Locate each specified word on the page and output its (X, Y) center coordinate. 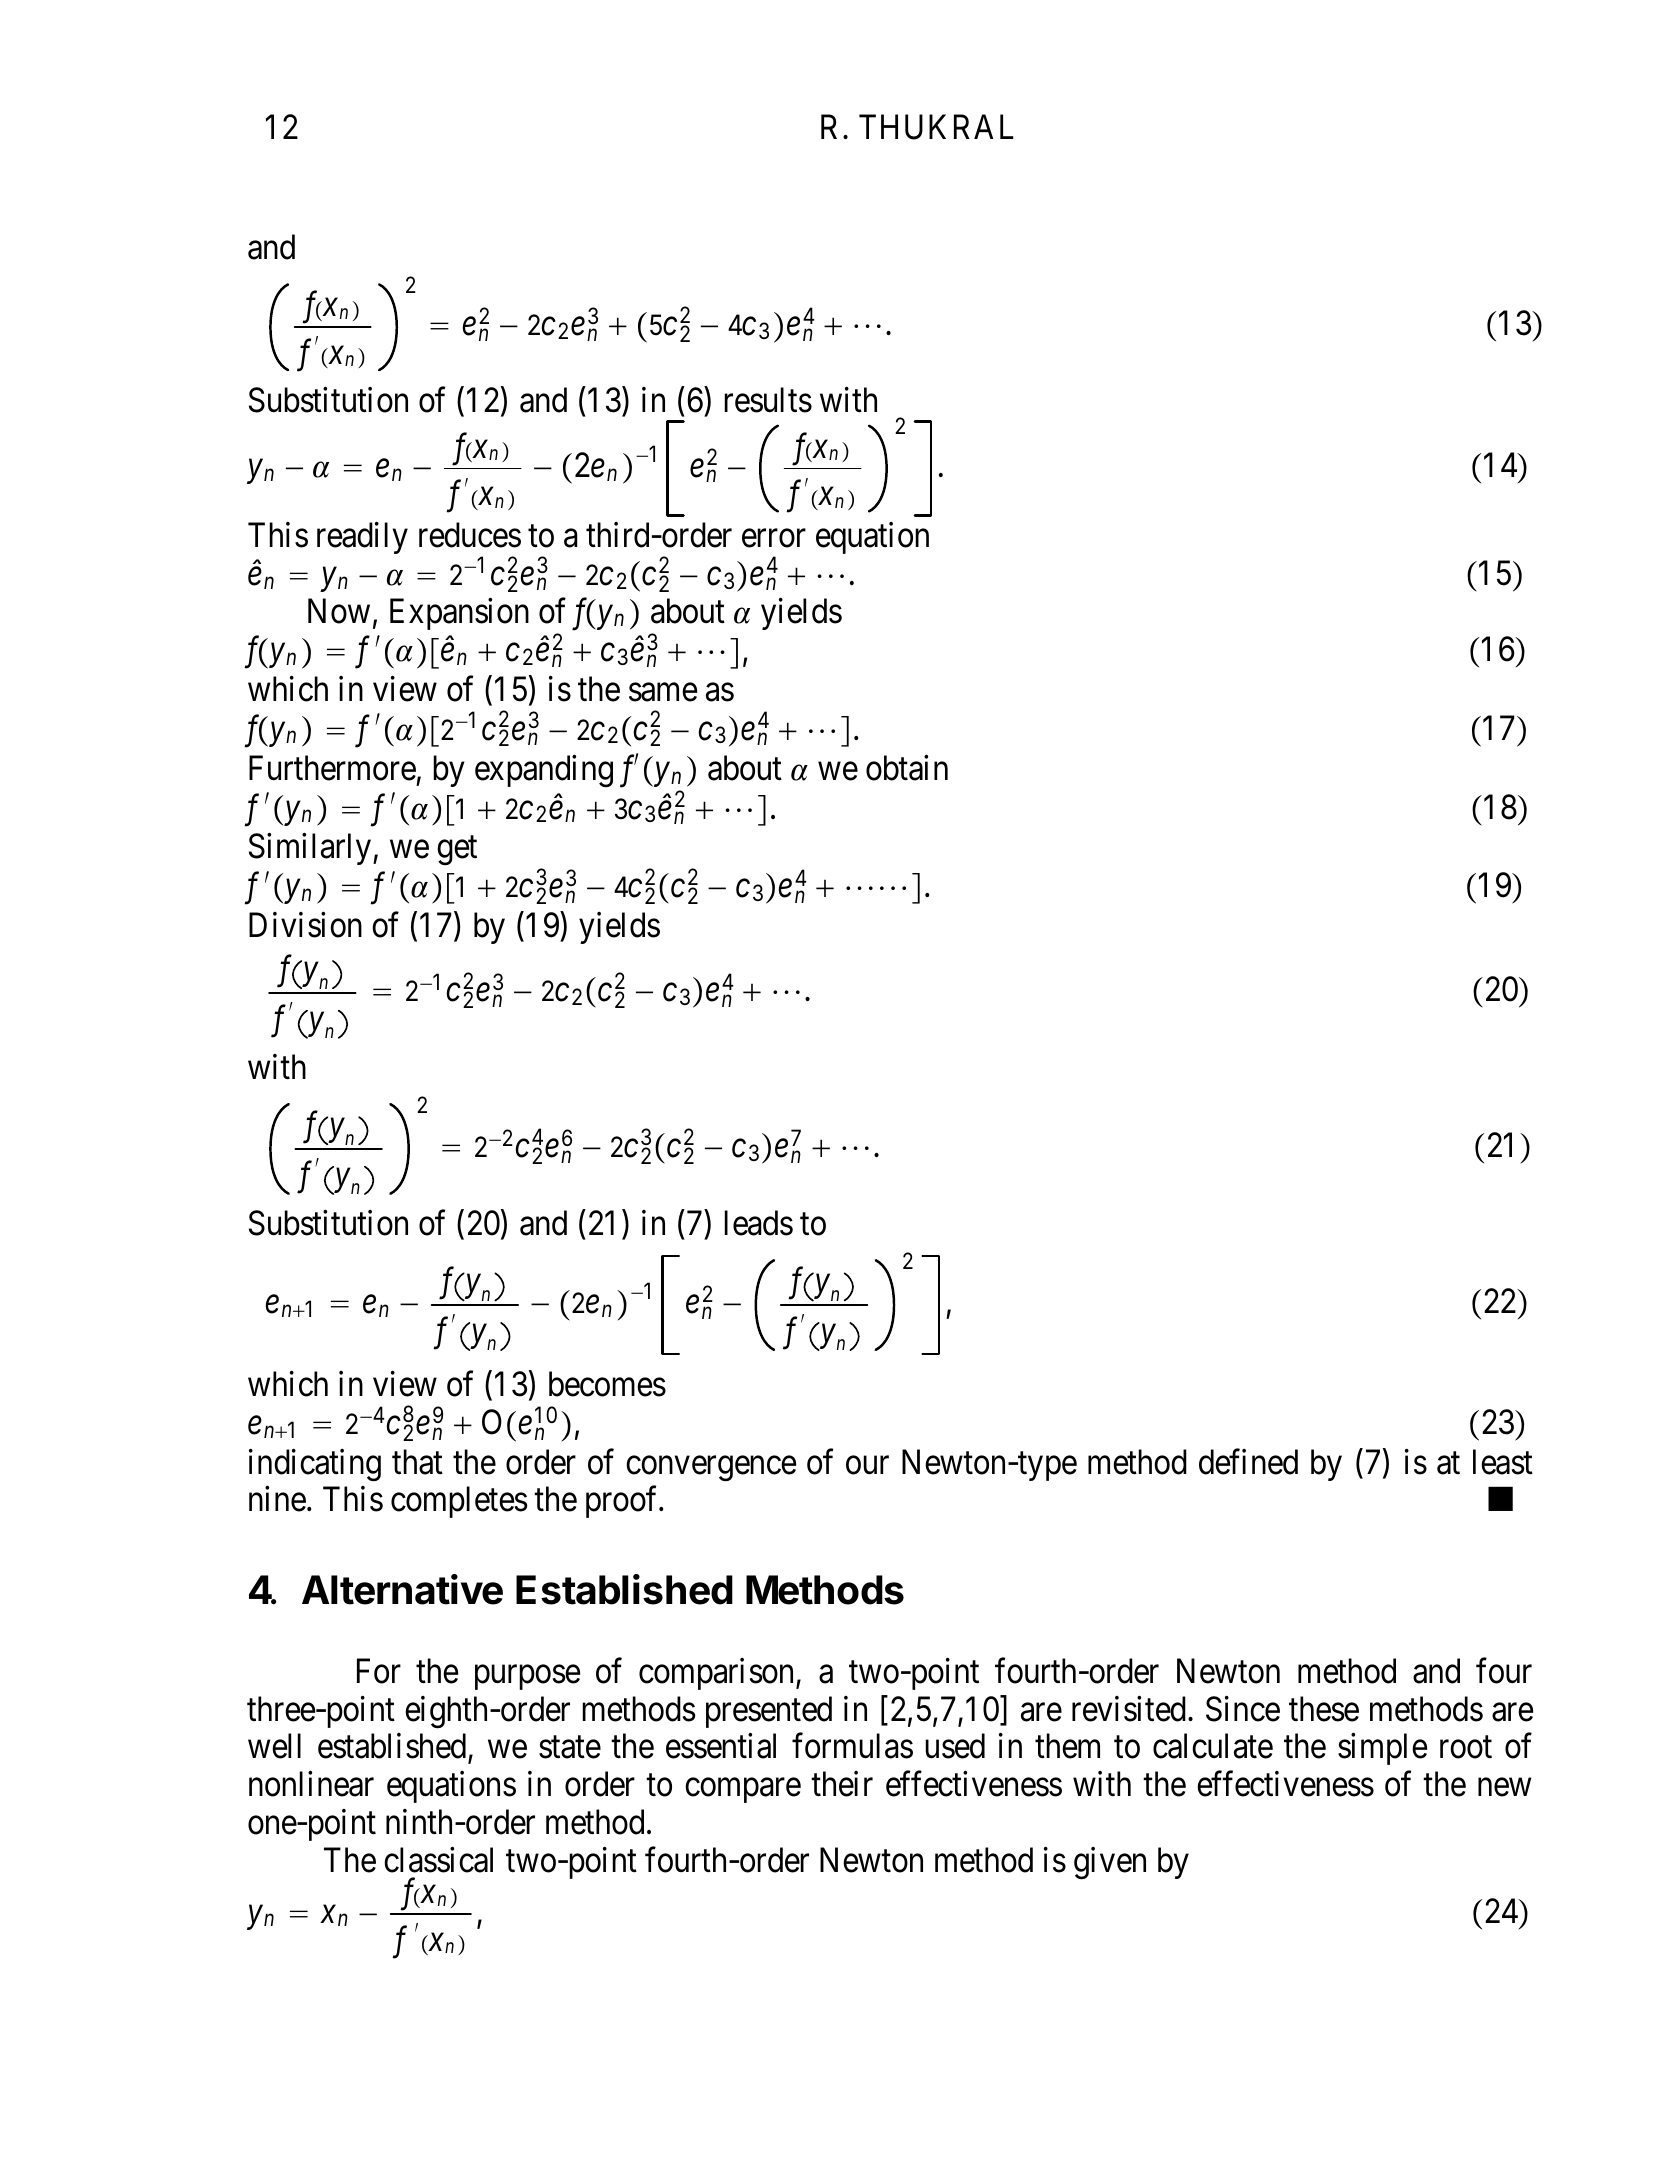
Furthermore (332, 768)
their (842, 1784)
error (774, 539)
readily (362, 538)
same (663, 692)
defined (1248, 1462)
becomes (607, 1384)
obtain (907, 768)
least (1503, 1462)
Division (305, 925)
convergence (711, 1469)
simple (1382, 1749)
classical (438, 1860)
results (768, 400)
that (417, 1462)
